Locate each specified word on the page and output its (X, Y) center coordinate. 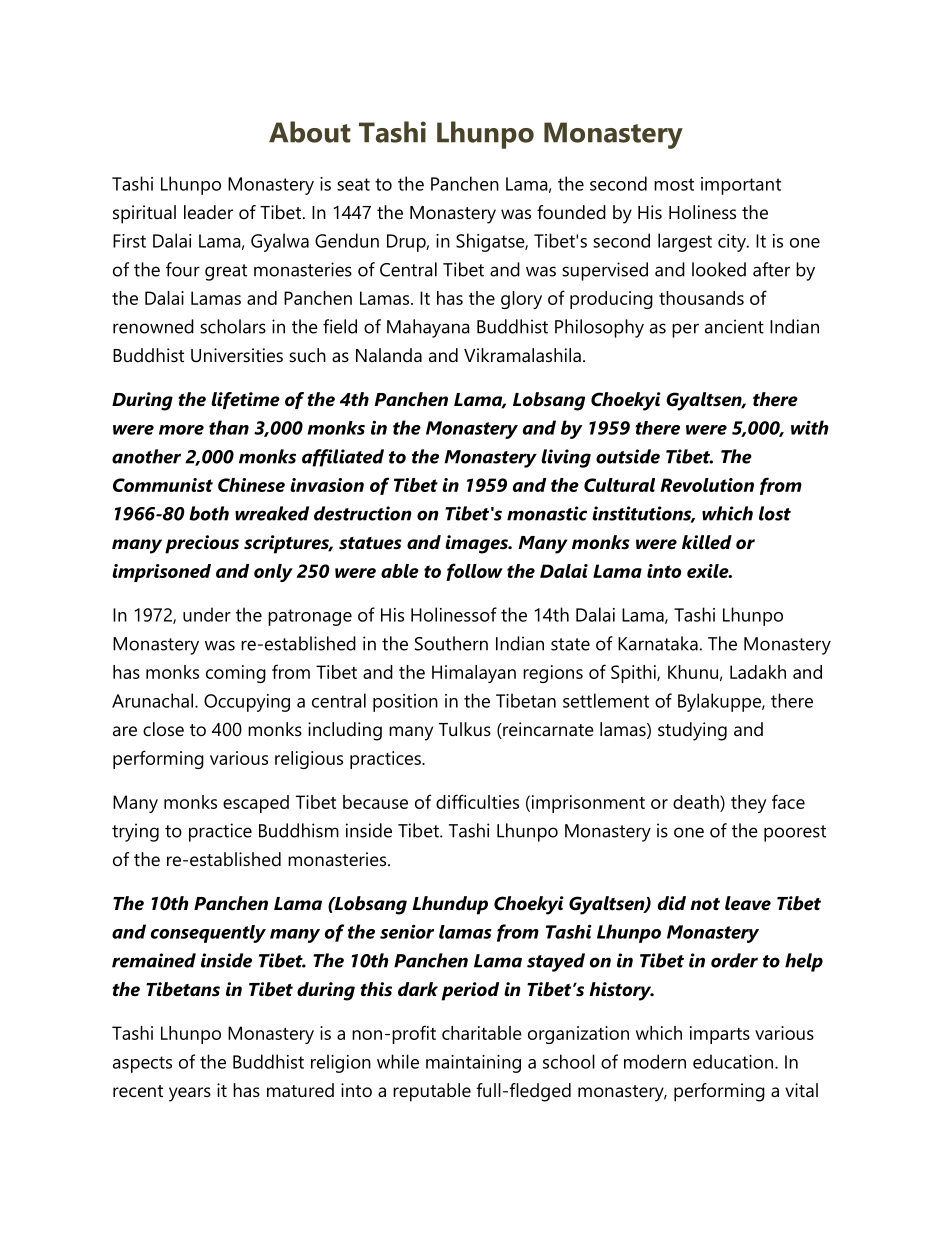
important (741, 186)
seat (353, 184)
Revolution (707, 485)
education (733, 1061)
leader (208, 212)
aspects (142, 1064)
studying (692, 731)
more (181, 430)
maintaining (473, 1064)
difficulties (477, 801)
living (566, 458)
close (163, 729)
